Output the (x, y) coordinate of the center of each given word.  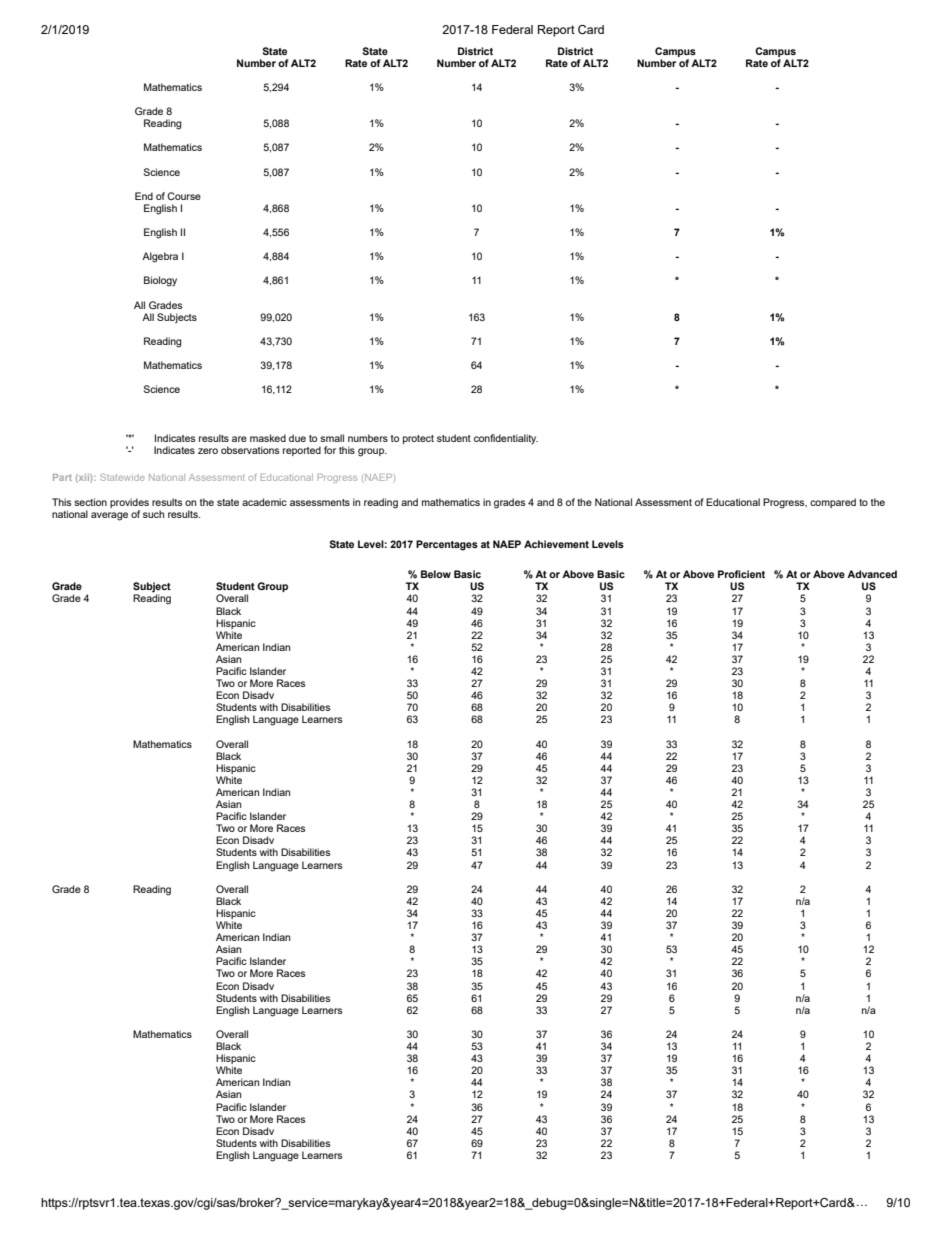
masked (268, 438)
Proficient (741, 574)
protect (418, 439)
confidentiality (506, 439)
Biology (160, 281)
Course (184, 196)
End (144, 196)
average (109, 516)
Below (436, 574)
